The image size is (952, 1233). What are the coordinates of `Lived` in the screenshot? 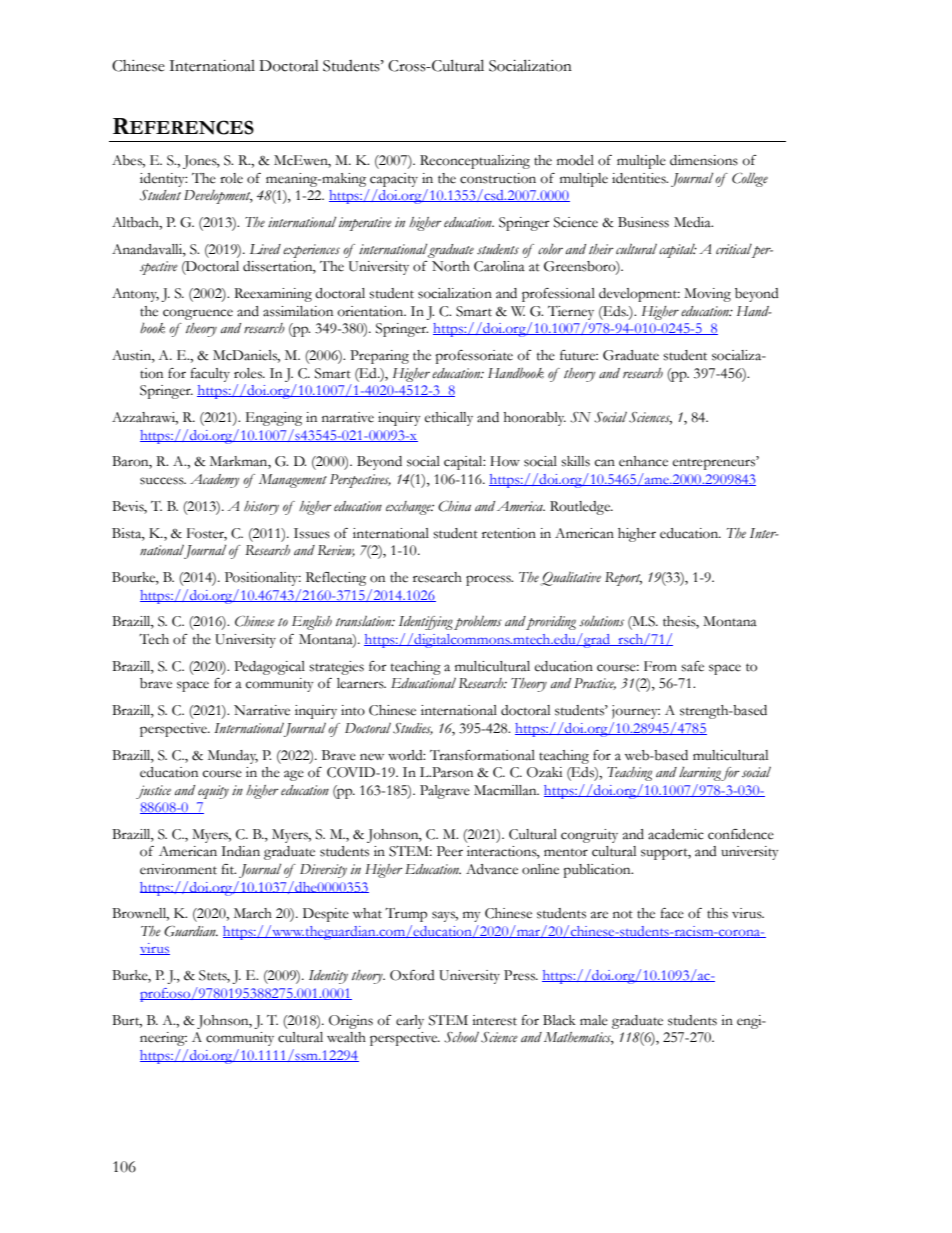 It's located at (265, 249).
